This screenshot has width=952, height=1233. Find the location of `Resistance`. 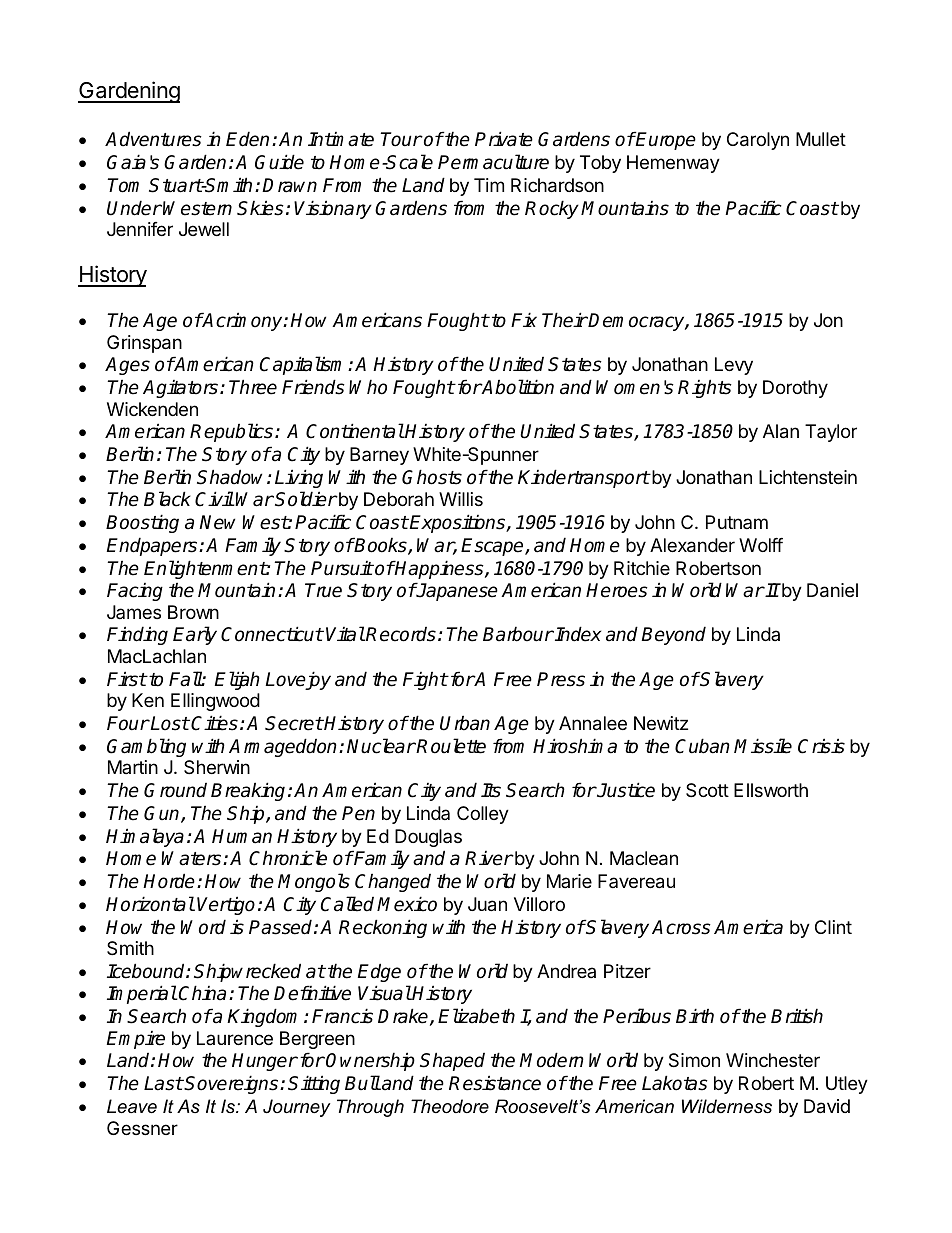

Resistance is located at coordinates (495, 1083).
